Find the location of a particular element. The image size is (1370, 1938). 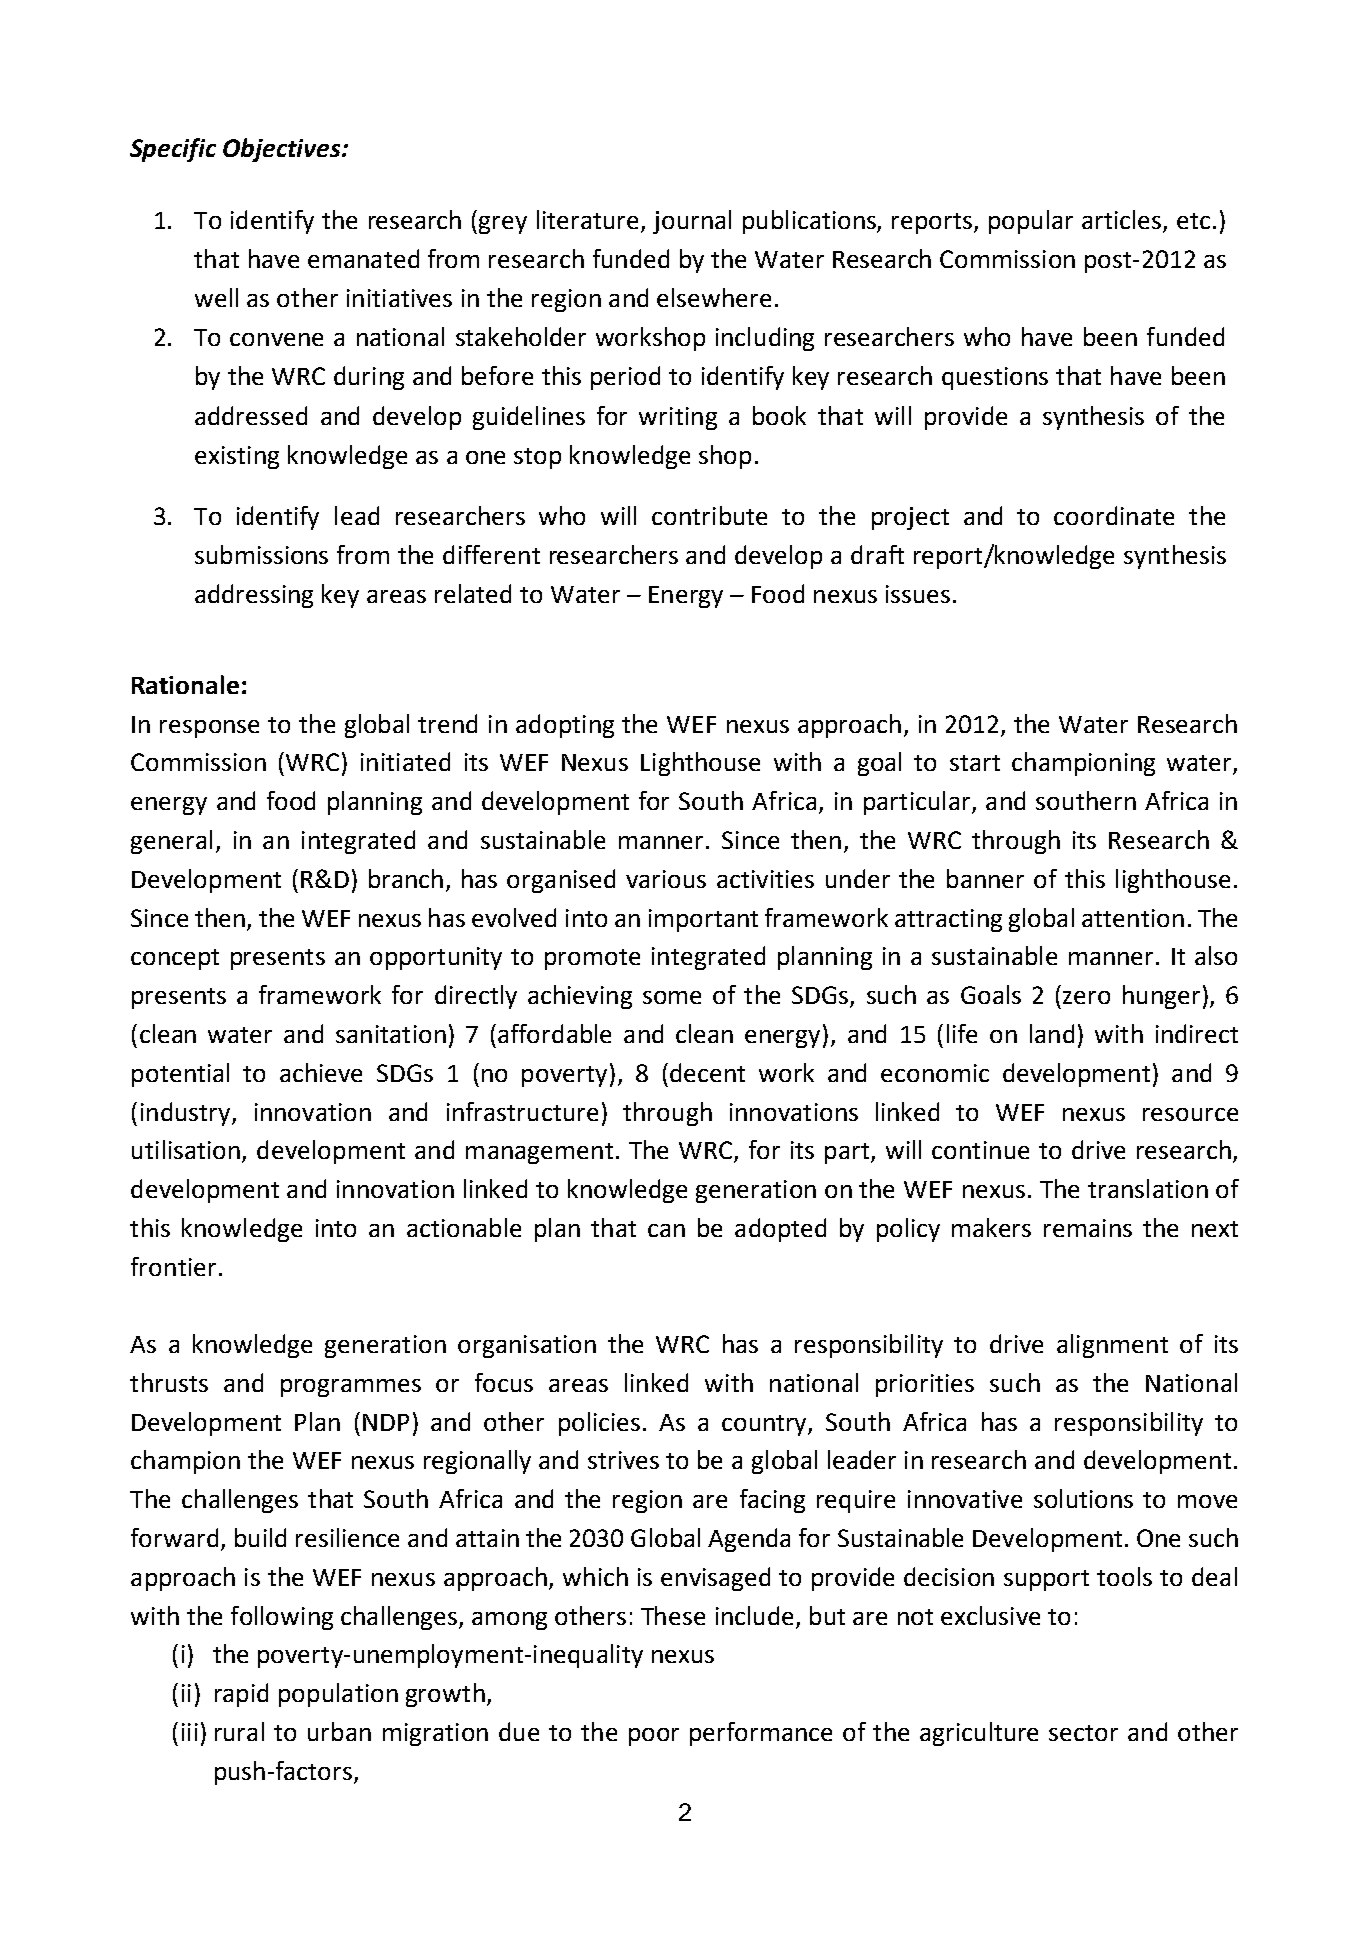

Objectives is located at coordinates (283, 150).
